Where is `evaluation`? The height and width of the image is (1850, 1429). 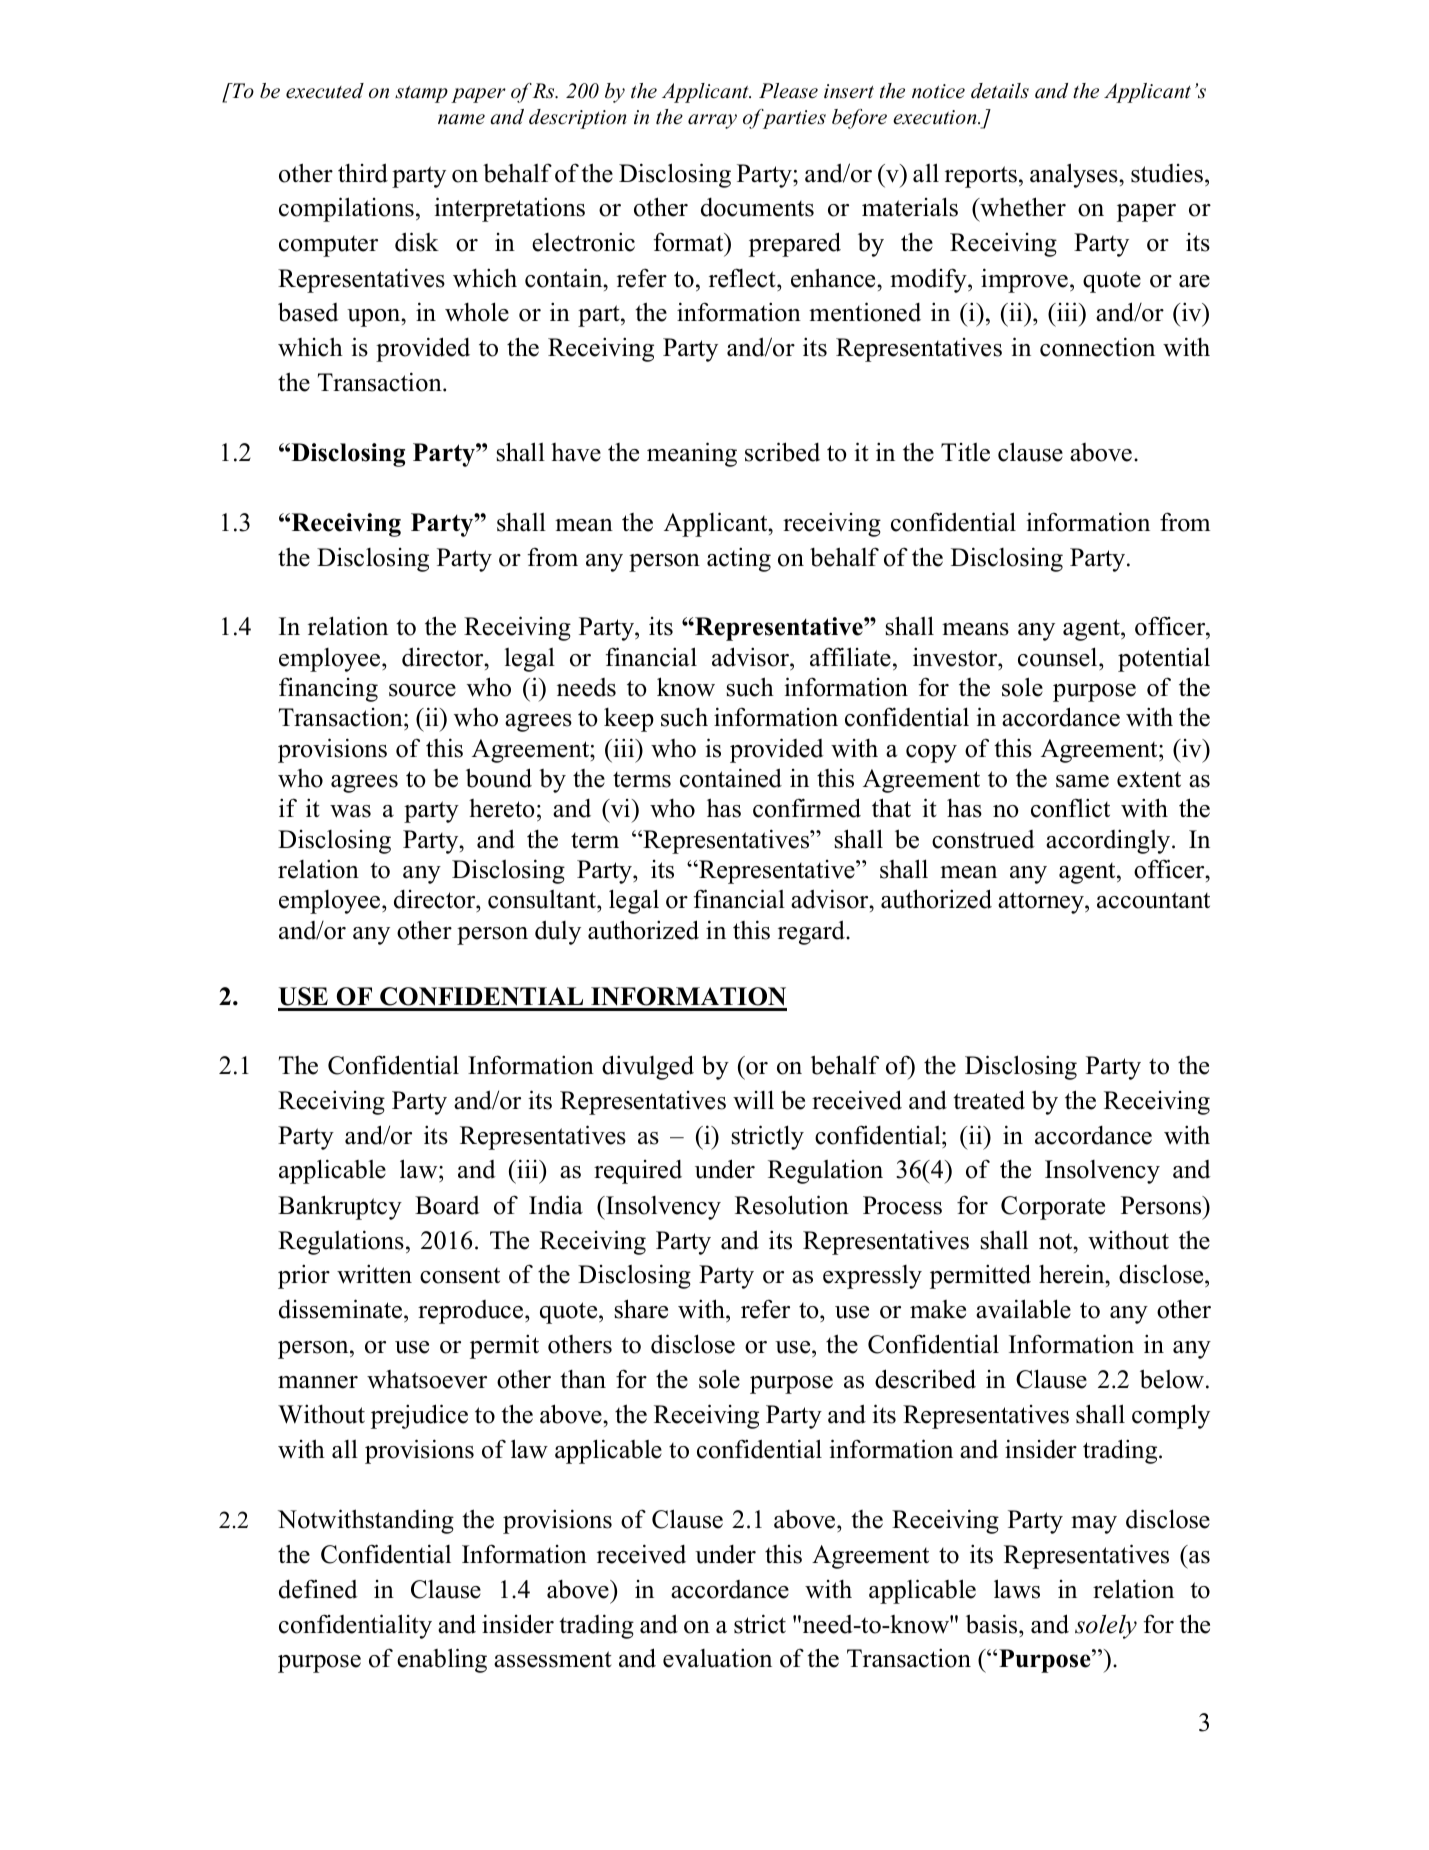 evaluation is located at coordinates (717, 1658).
